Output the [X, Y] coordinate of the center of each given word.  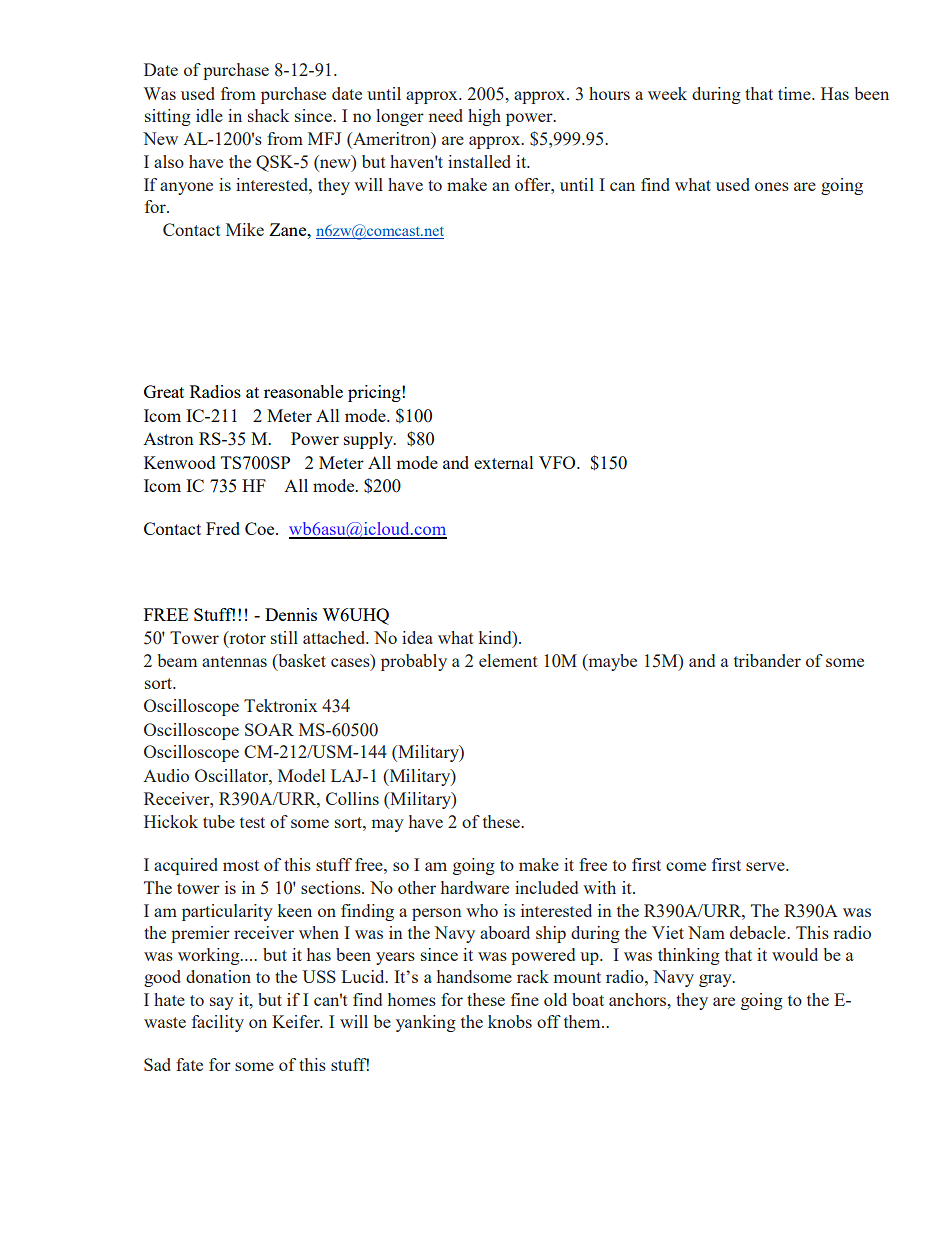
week [667, 93]
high [484, 117]
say [222, 1003]
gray [716, 980]
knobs [510, 1021]
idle [209, 115]
